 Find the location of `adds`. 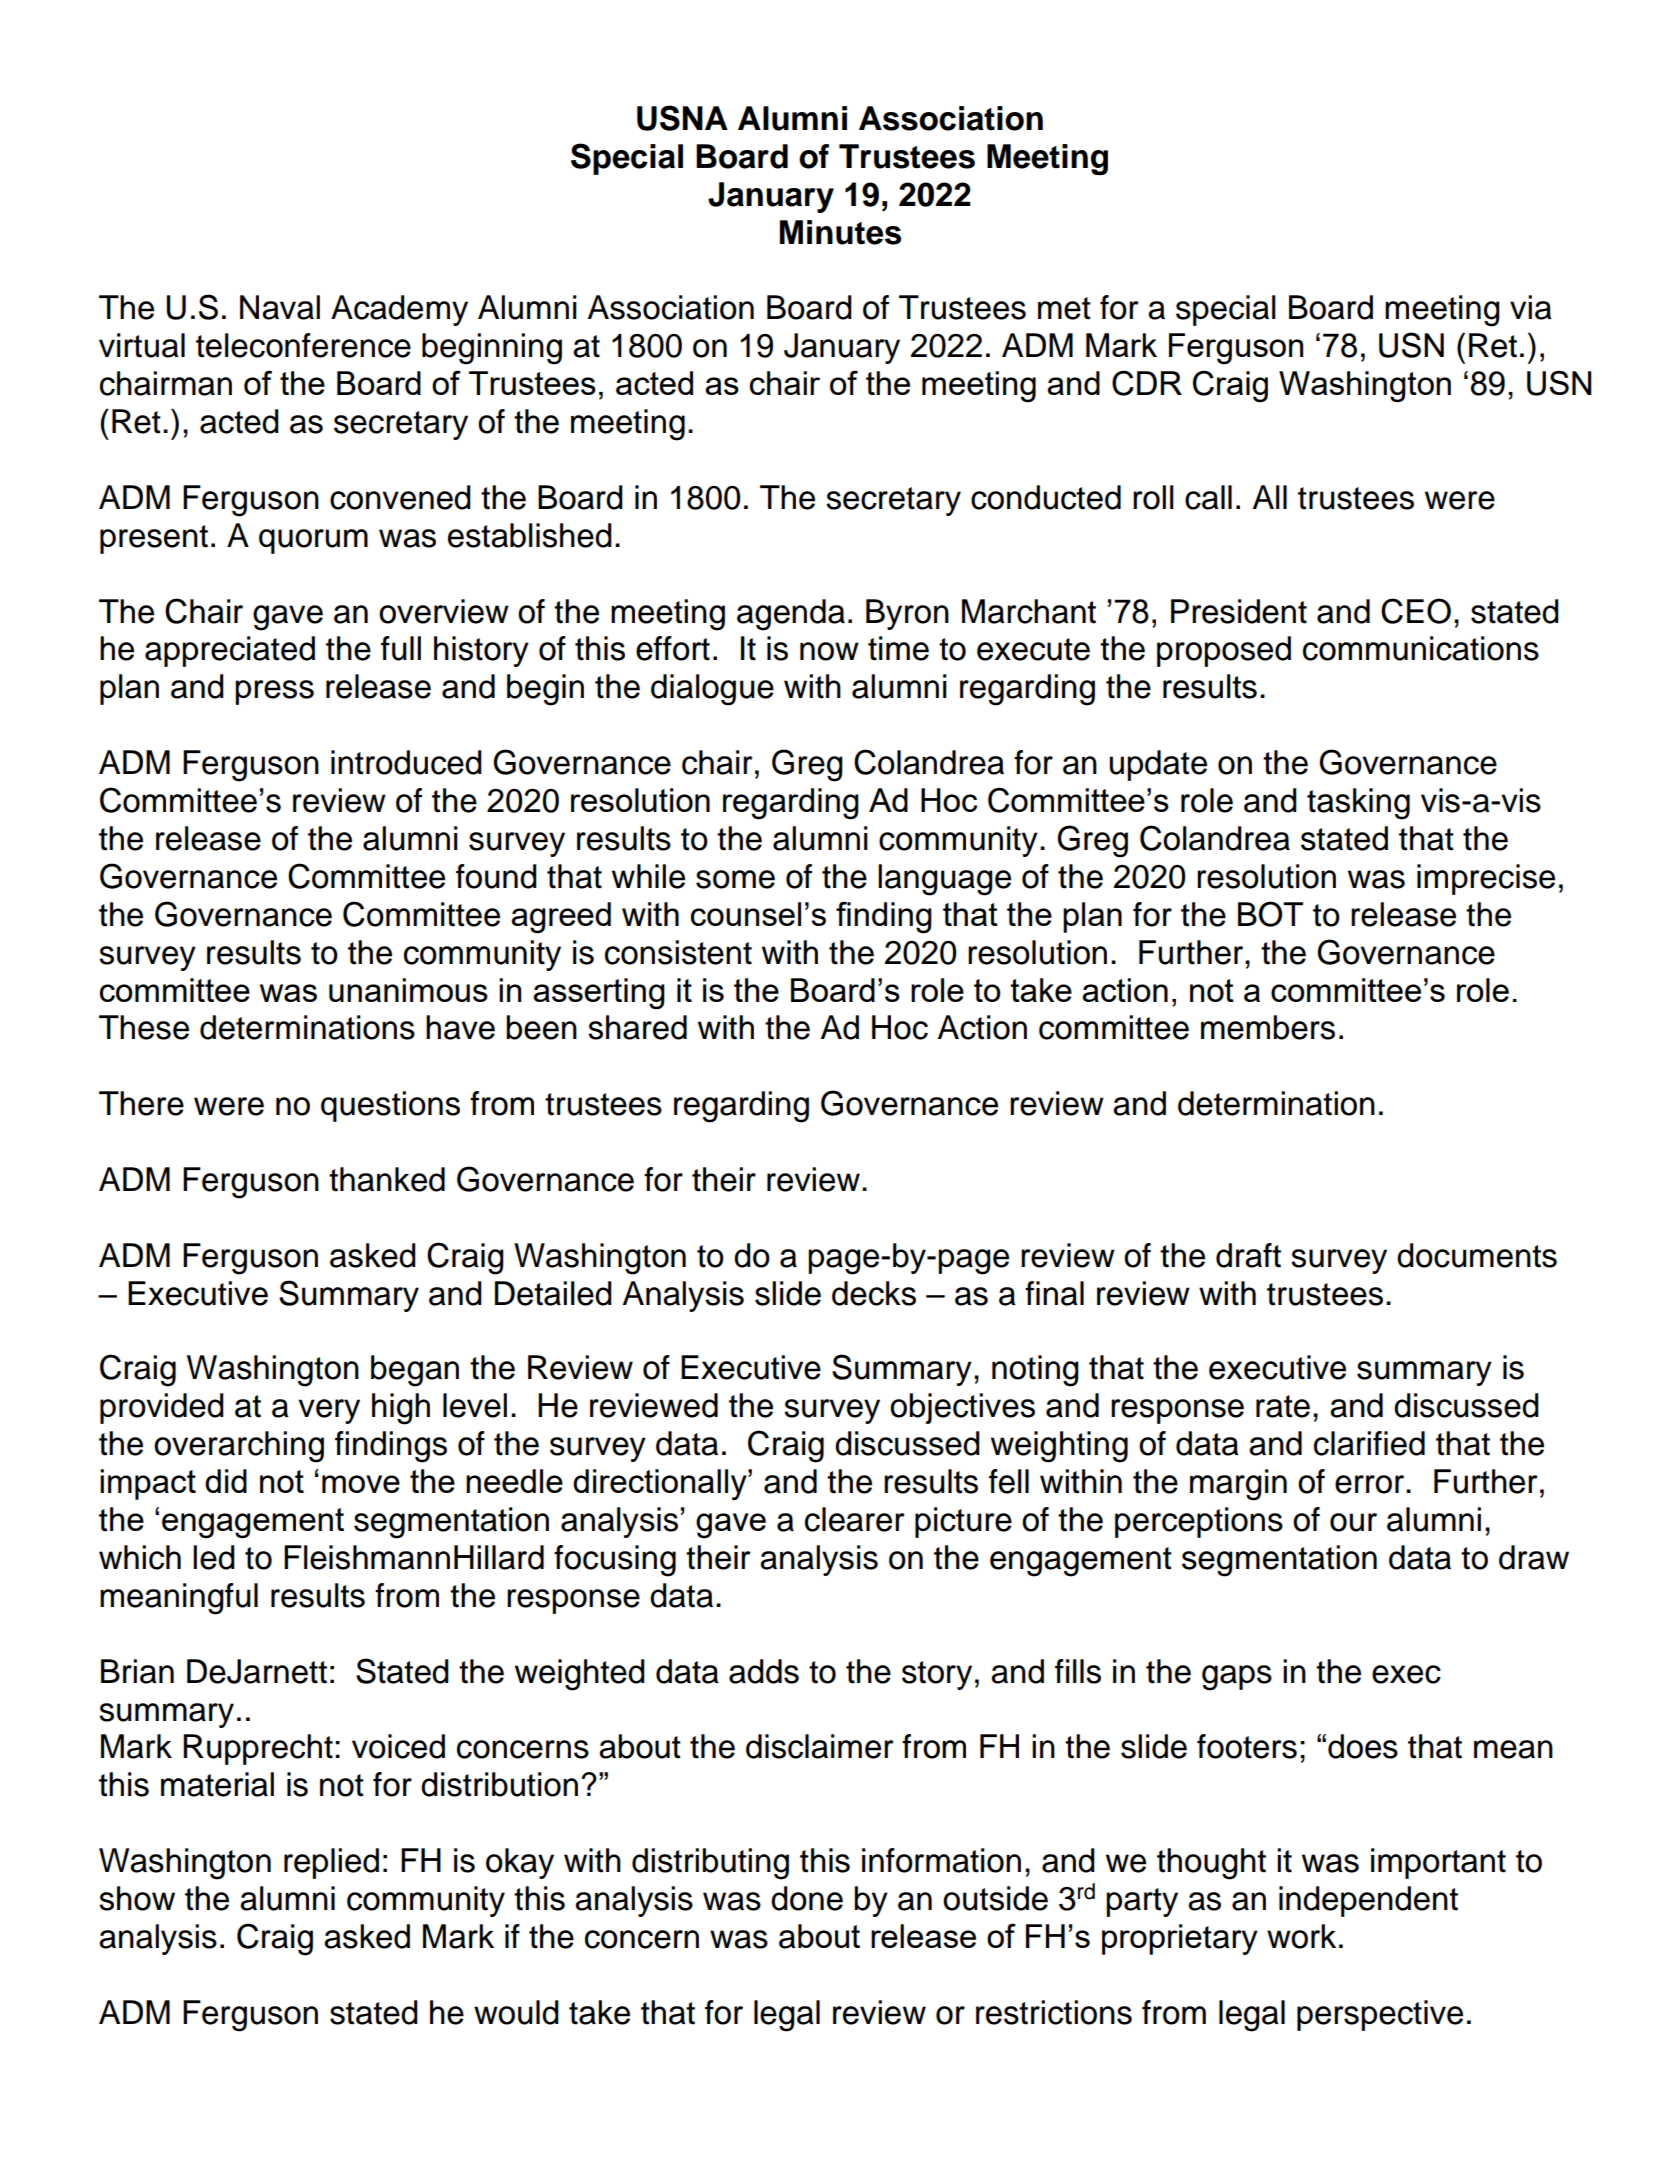

adds is located at coordinates (764, 1671).
